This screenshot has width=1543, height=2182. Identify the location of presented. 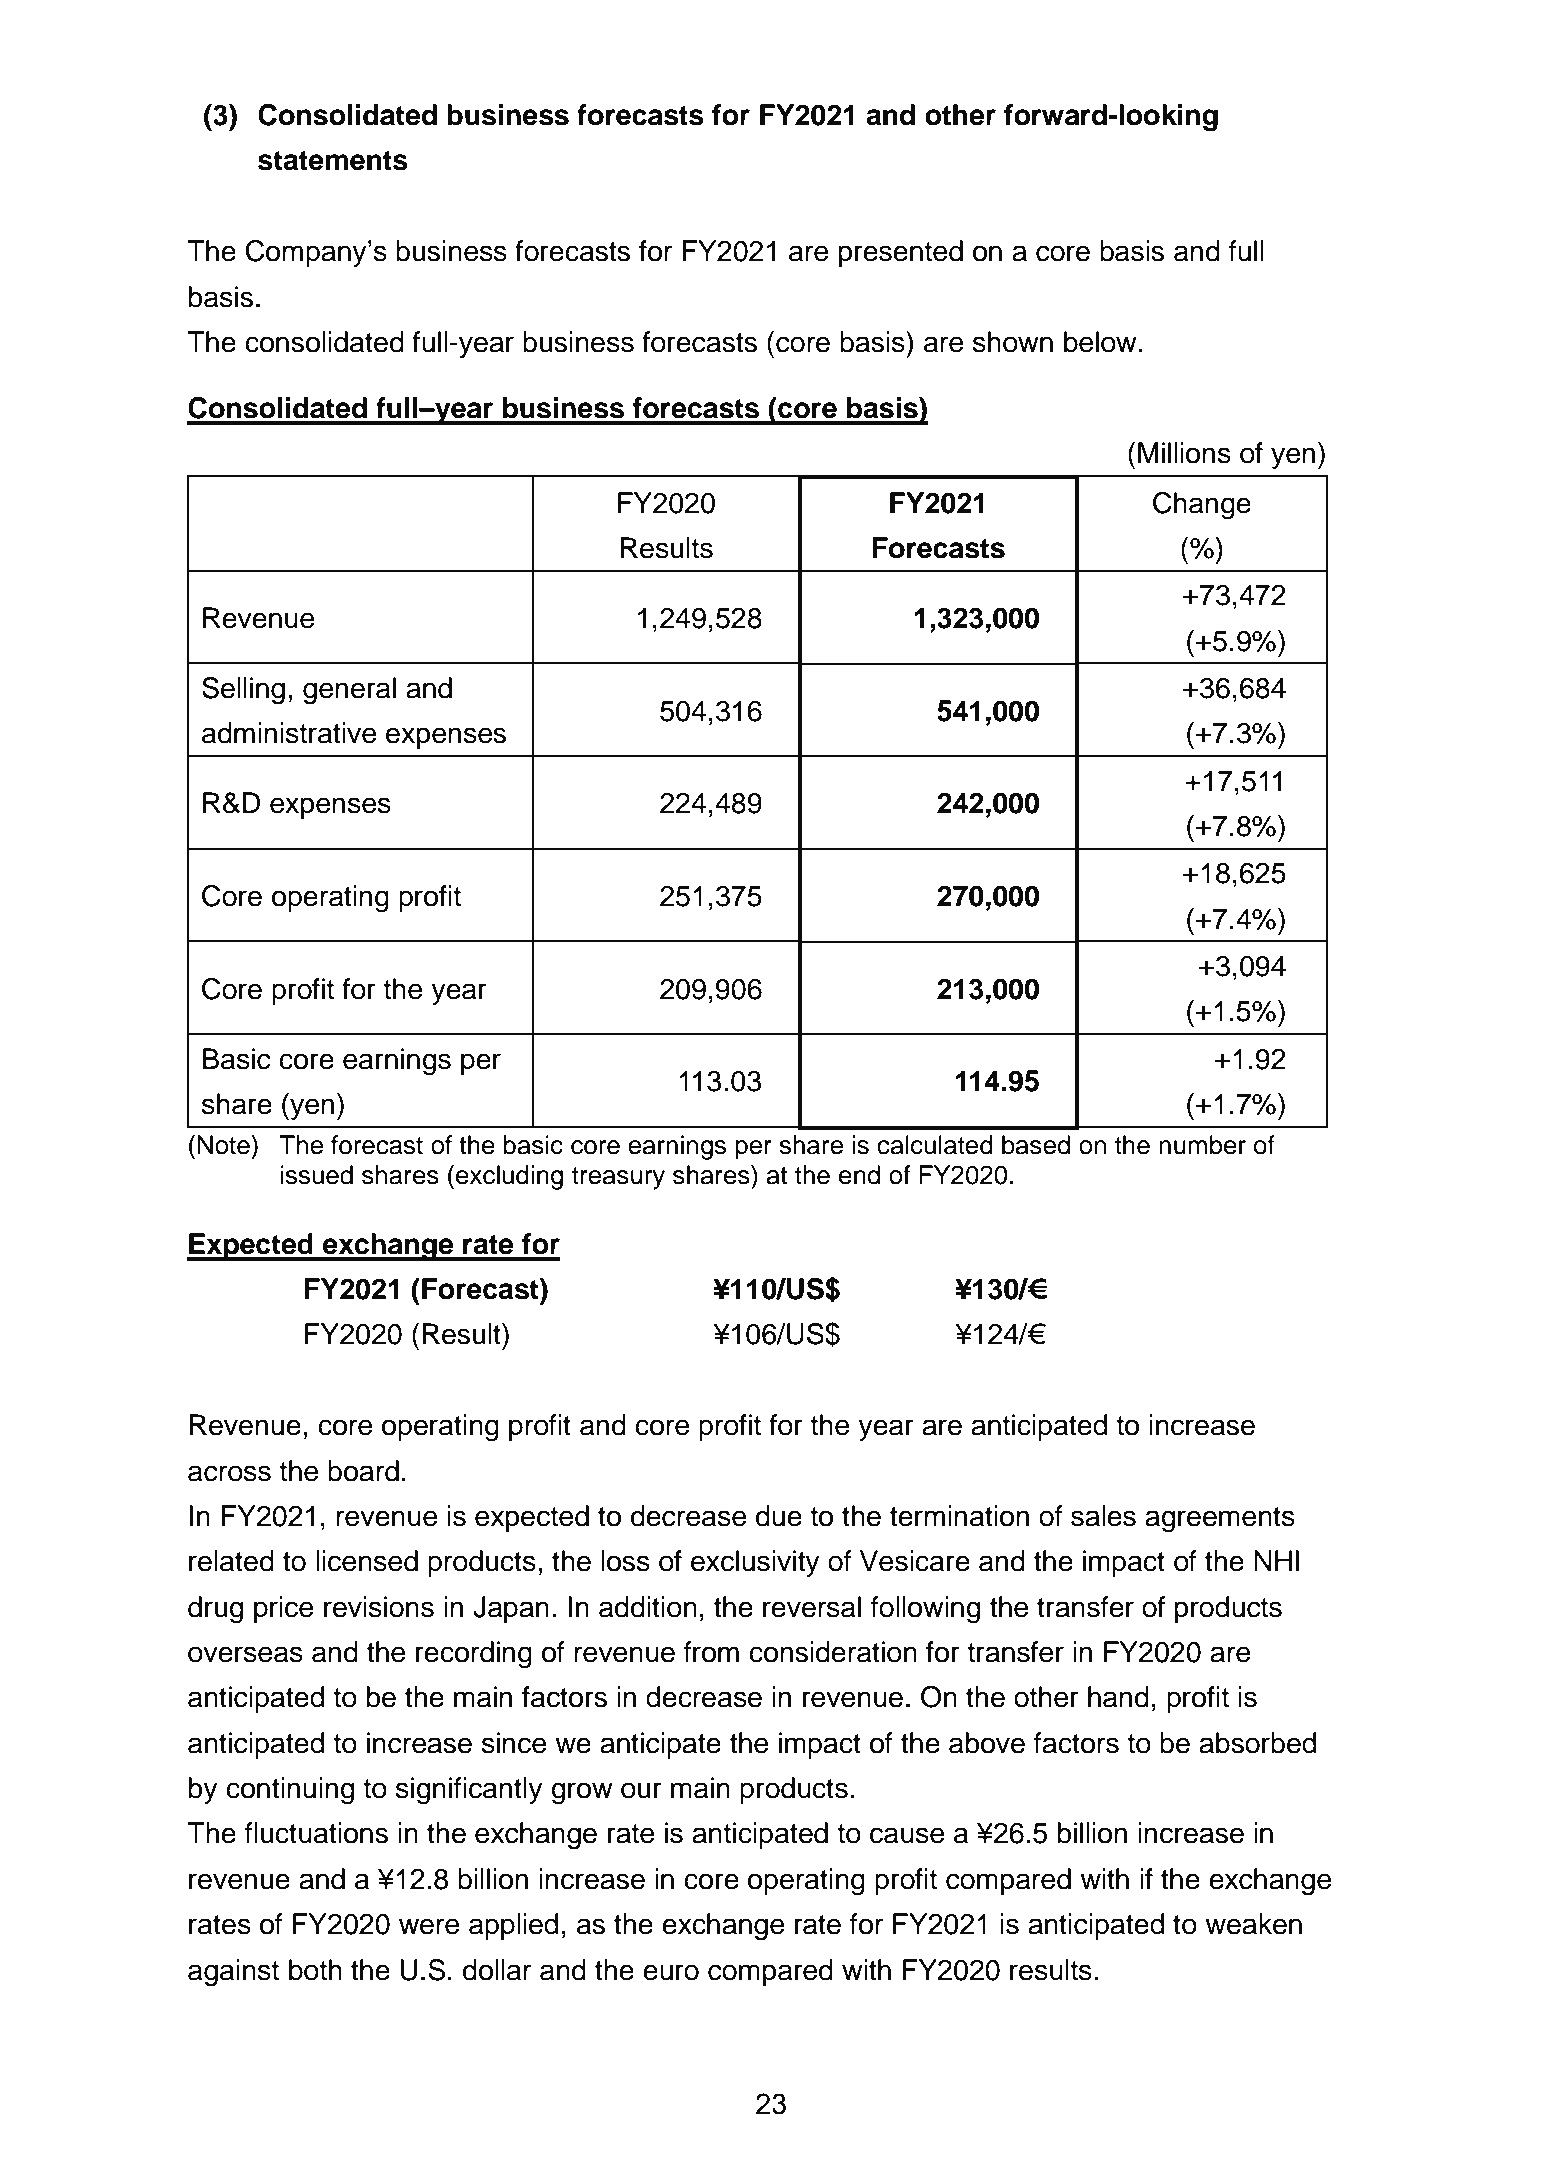
(901, 253).
